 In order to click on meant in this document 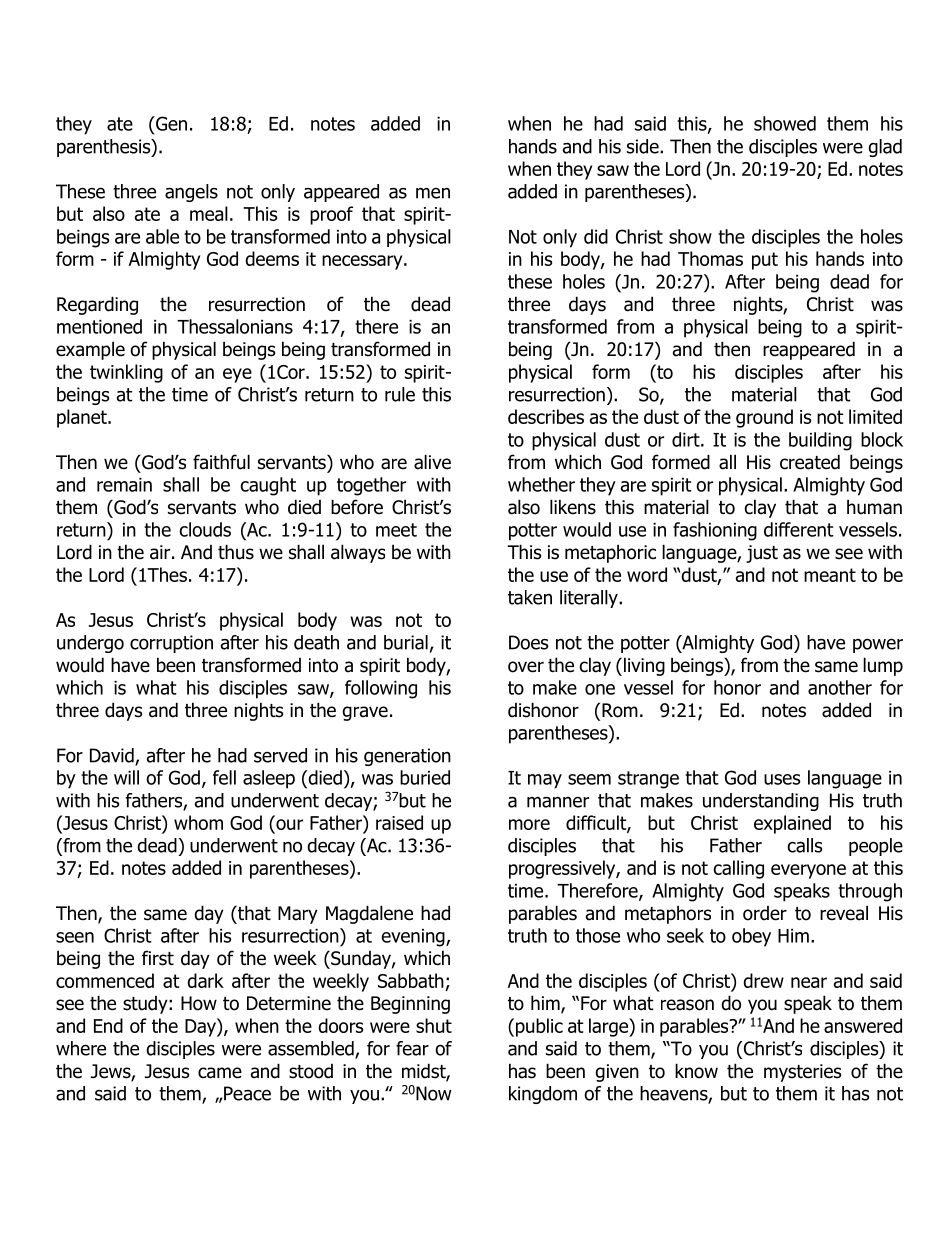, I will do `click(830, 575)`.
